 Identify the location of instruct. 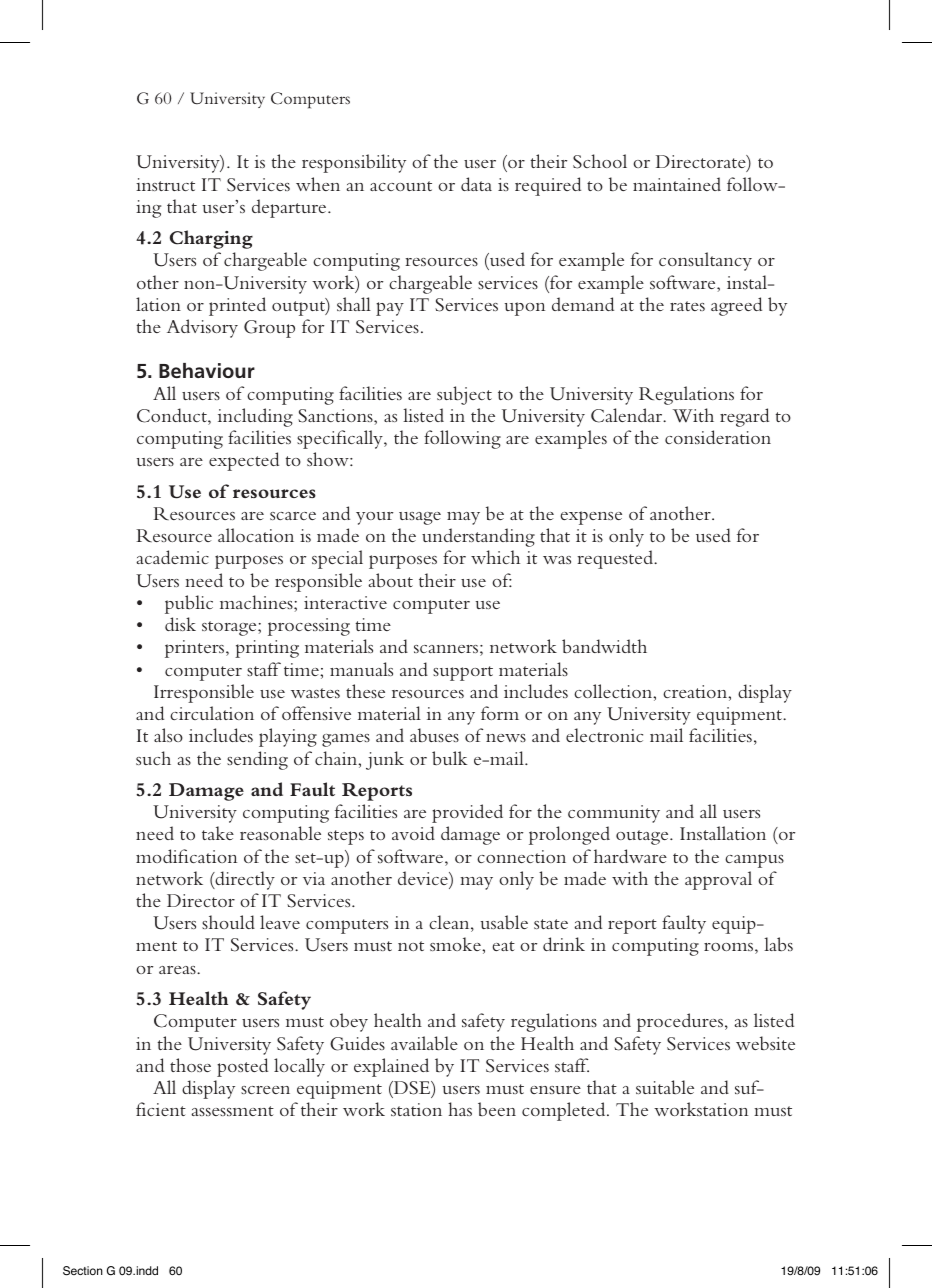
(165, 184).
